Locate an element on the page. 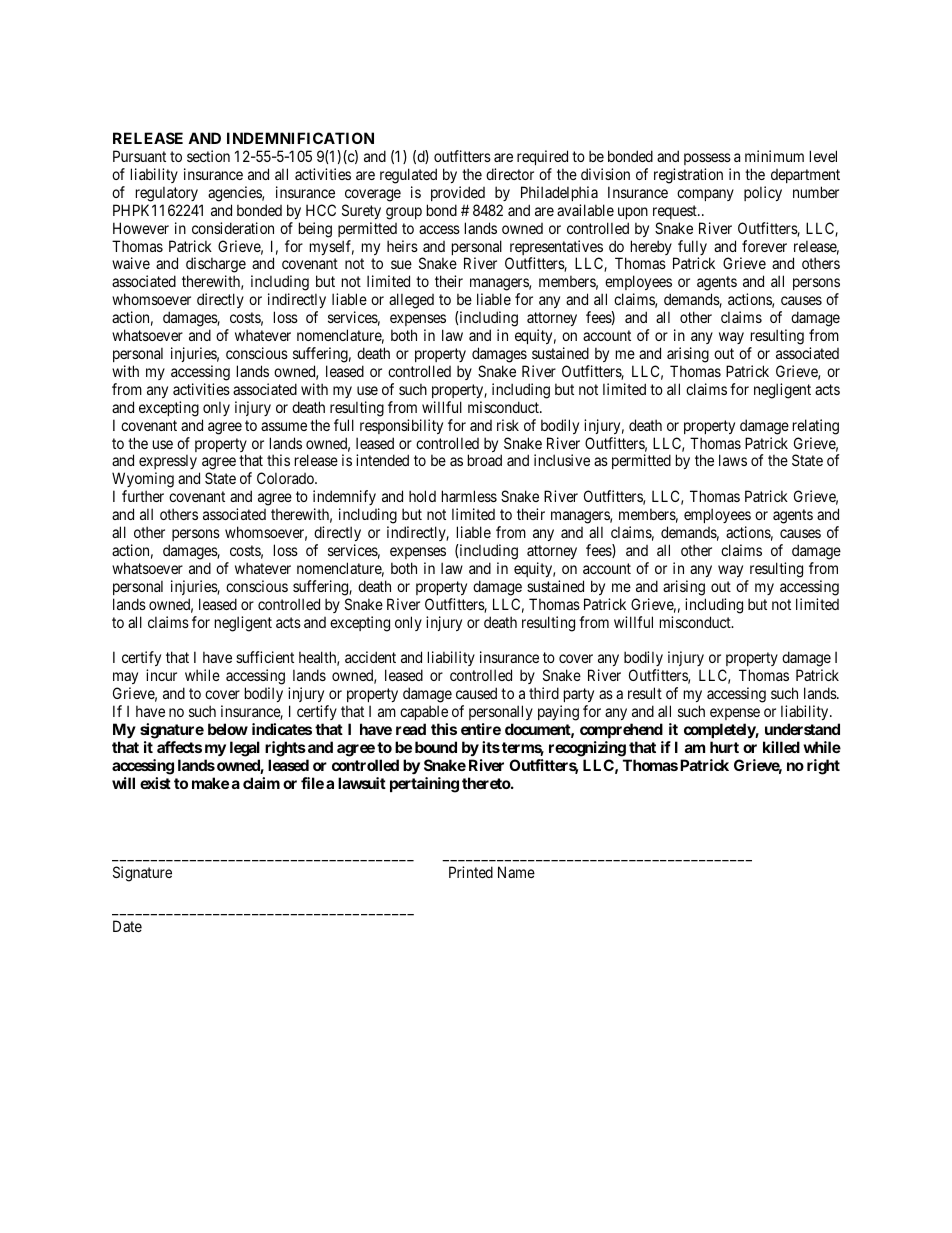  relating is located at coordinates (816, 427).
